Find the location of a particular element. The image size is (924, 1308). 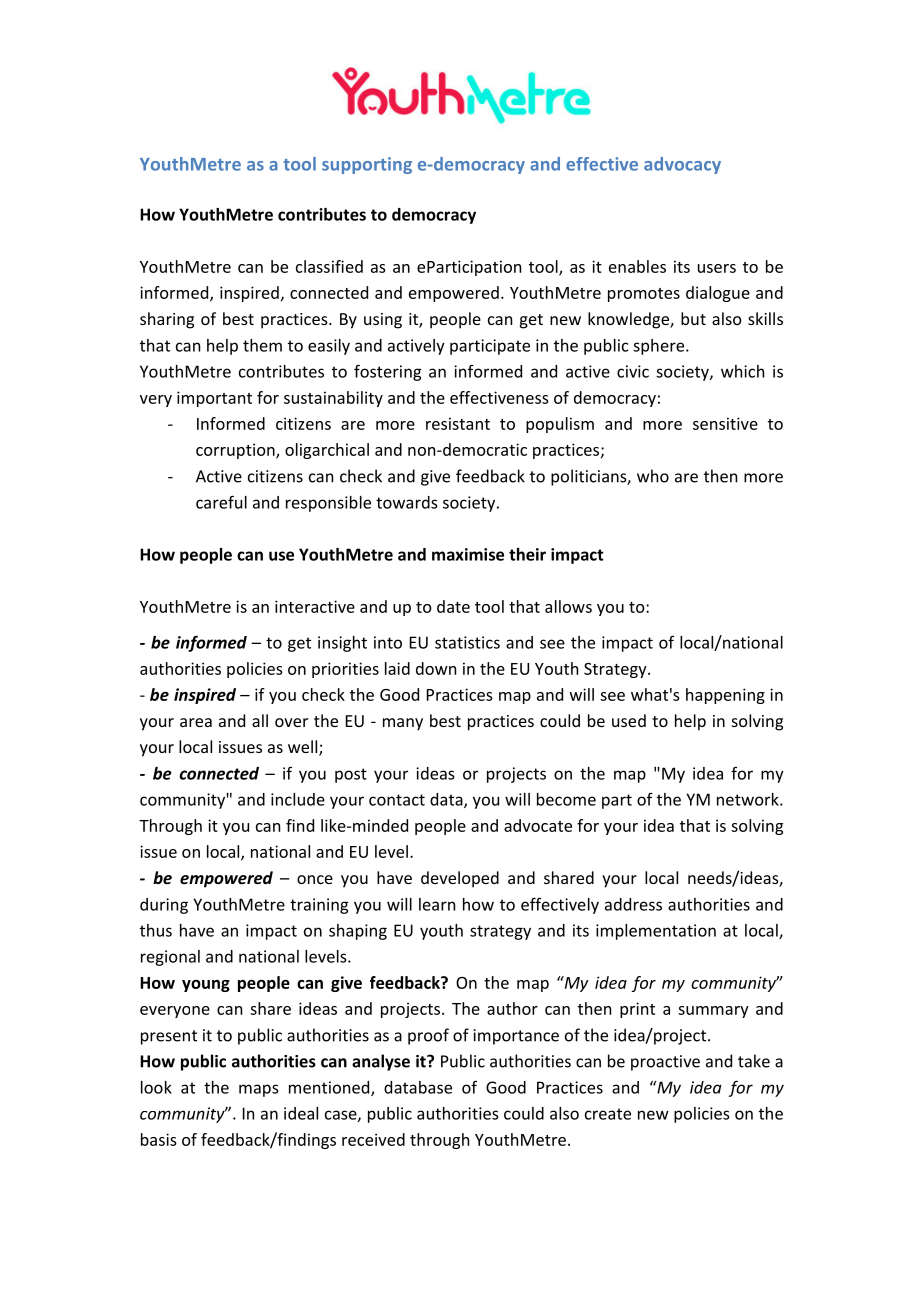

classified is located at coordinates (329, 266).
